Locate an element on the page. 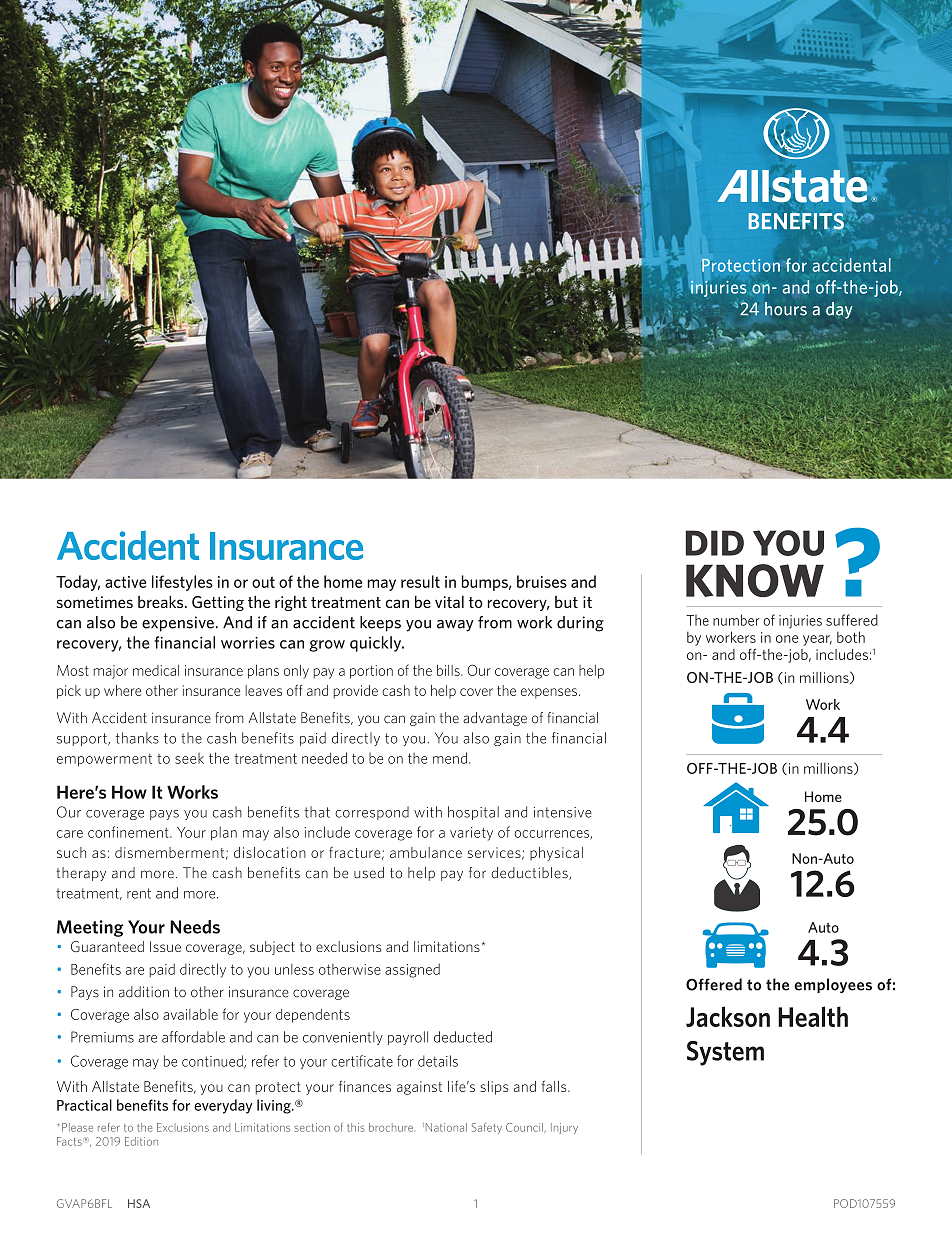 The width and height of the document is (952, 1233). hours is located at coordinates (786, 309).
